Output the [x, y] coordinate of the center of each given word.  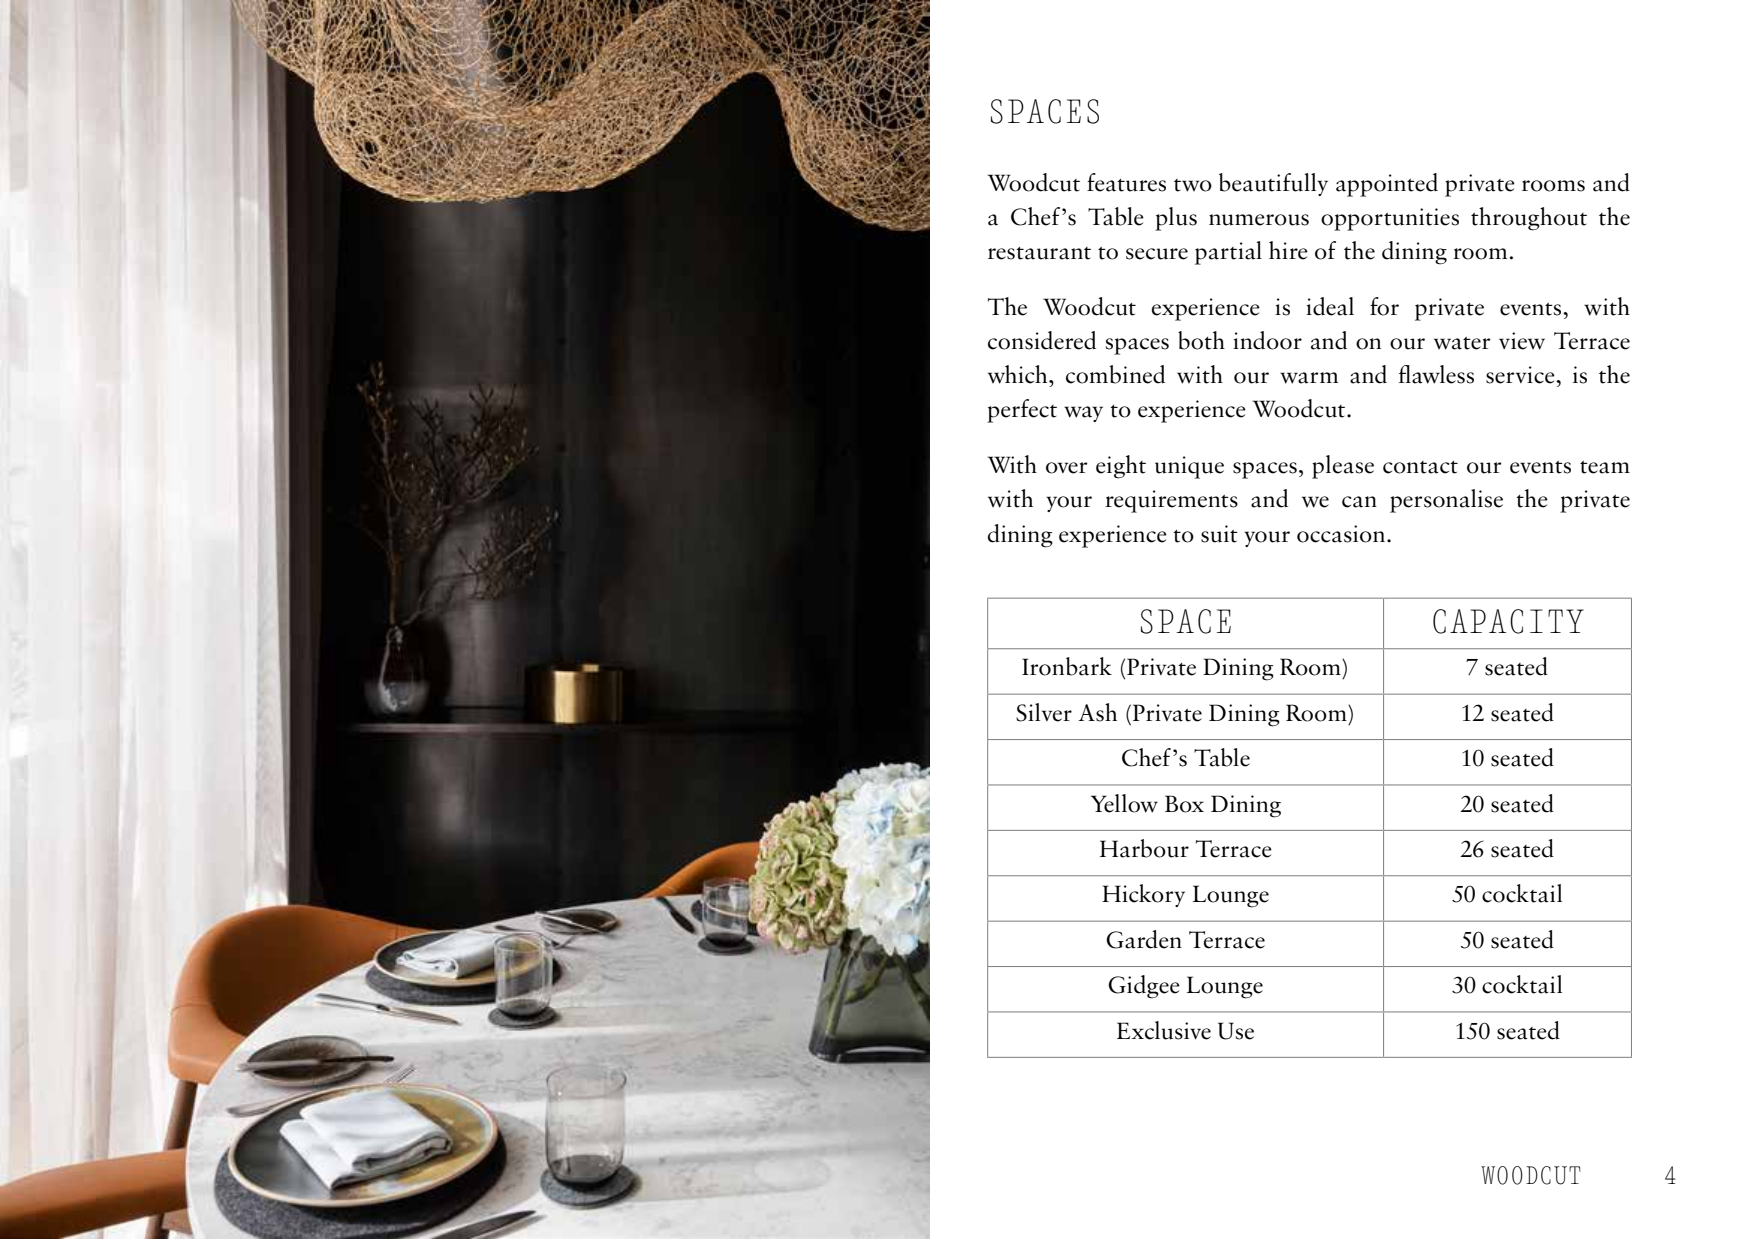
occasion [1341, 534]
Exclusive [1164, 1030]
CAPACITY [1508, 621]
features [1126, 182]
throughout [1529, 219]
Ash [1097, 712]
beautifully [1273, 184]
